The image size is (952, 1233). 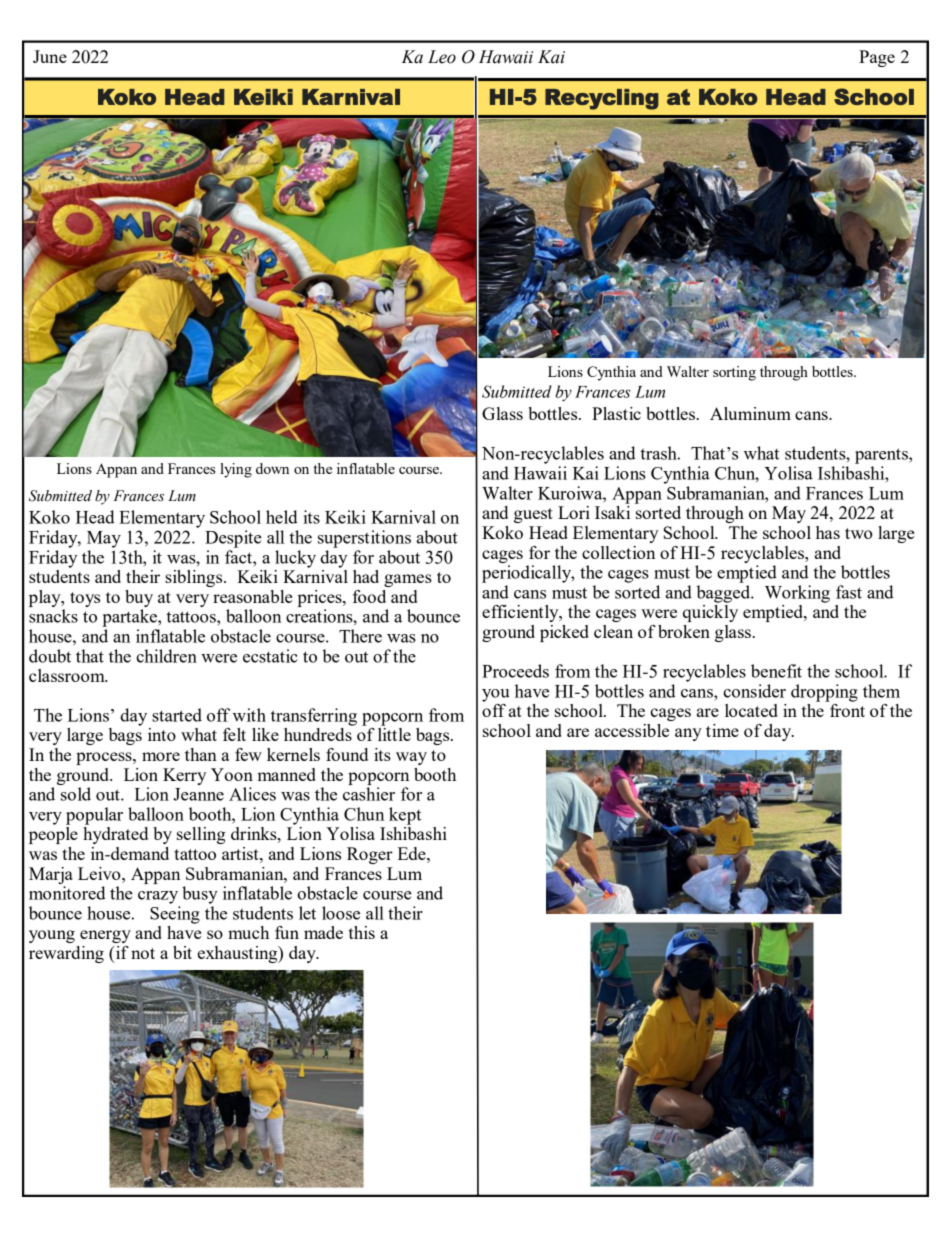 What do you see at coordinates (734, 373) in the screenshot?
I see `sorting` at bounding box center [734, 373].
